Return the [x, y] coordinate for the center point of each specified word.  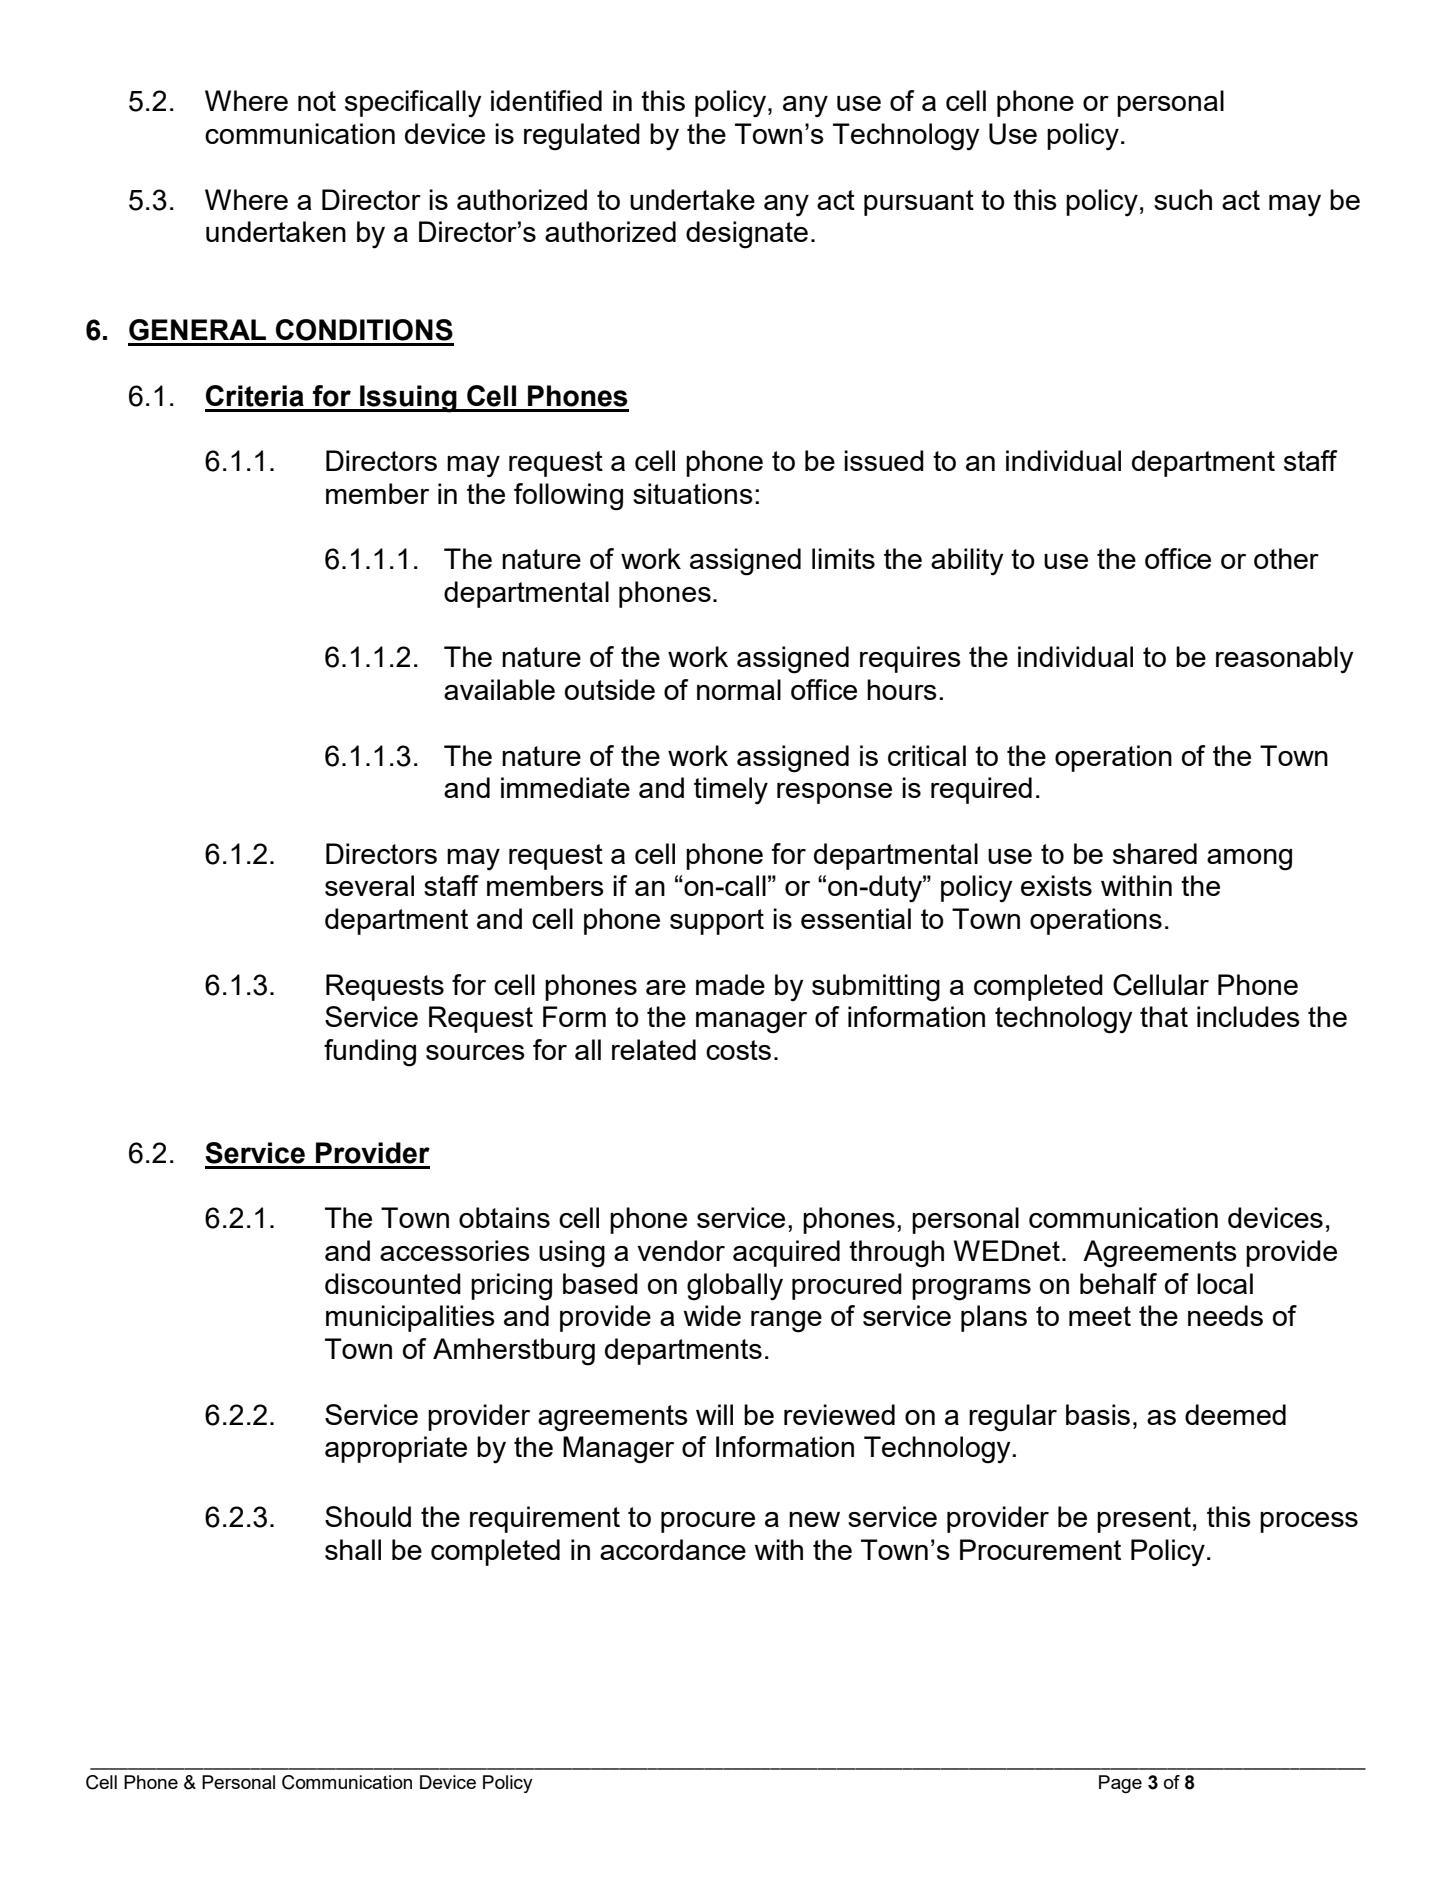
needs [1225, 1315]
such [1183, 199]
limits [843, 558]
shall [353, 1549]
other [1286, 558]
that [1164, 1016]
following [568, 497]
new [814, 1519]
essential [856, 918]
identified [546, 100]
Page [1120, 1784]
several [369, 885]
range [786, 1322]
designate [747, 235]
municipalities [410, 1318]
